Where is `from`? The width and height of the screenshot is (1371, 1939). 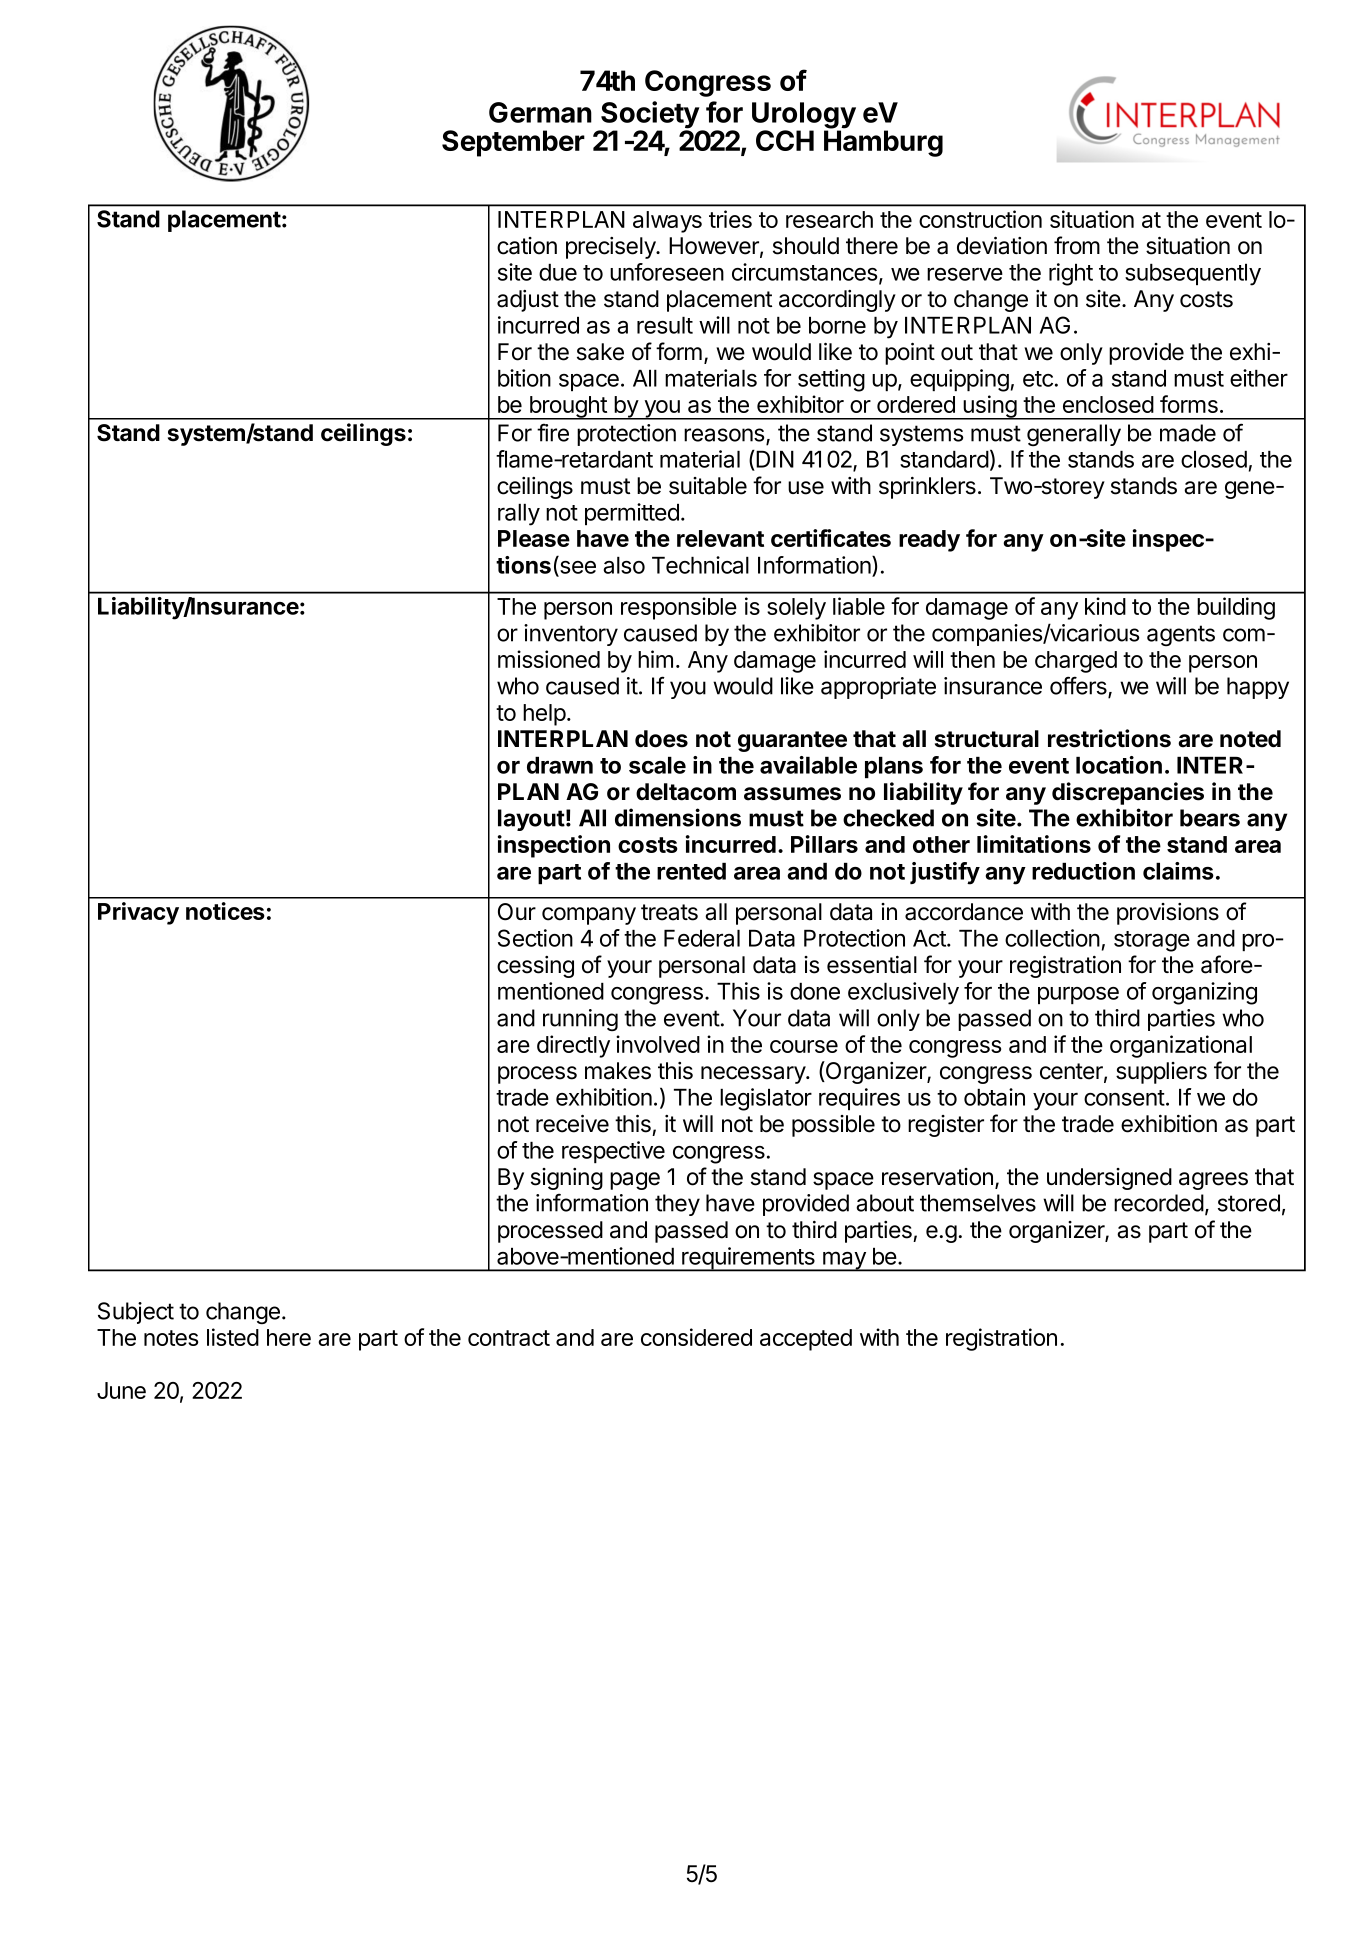
from is located at coordinates (1077, 245).
